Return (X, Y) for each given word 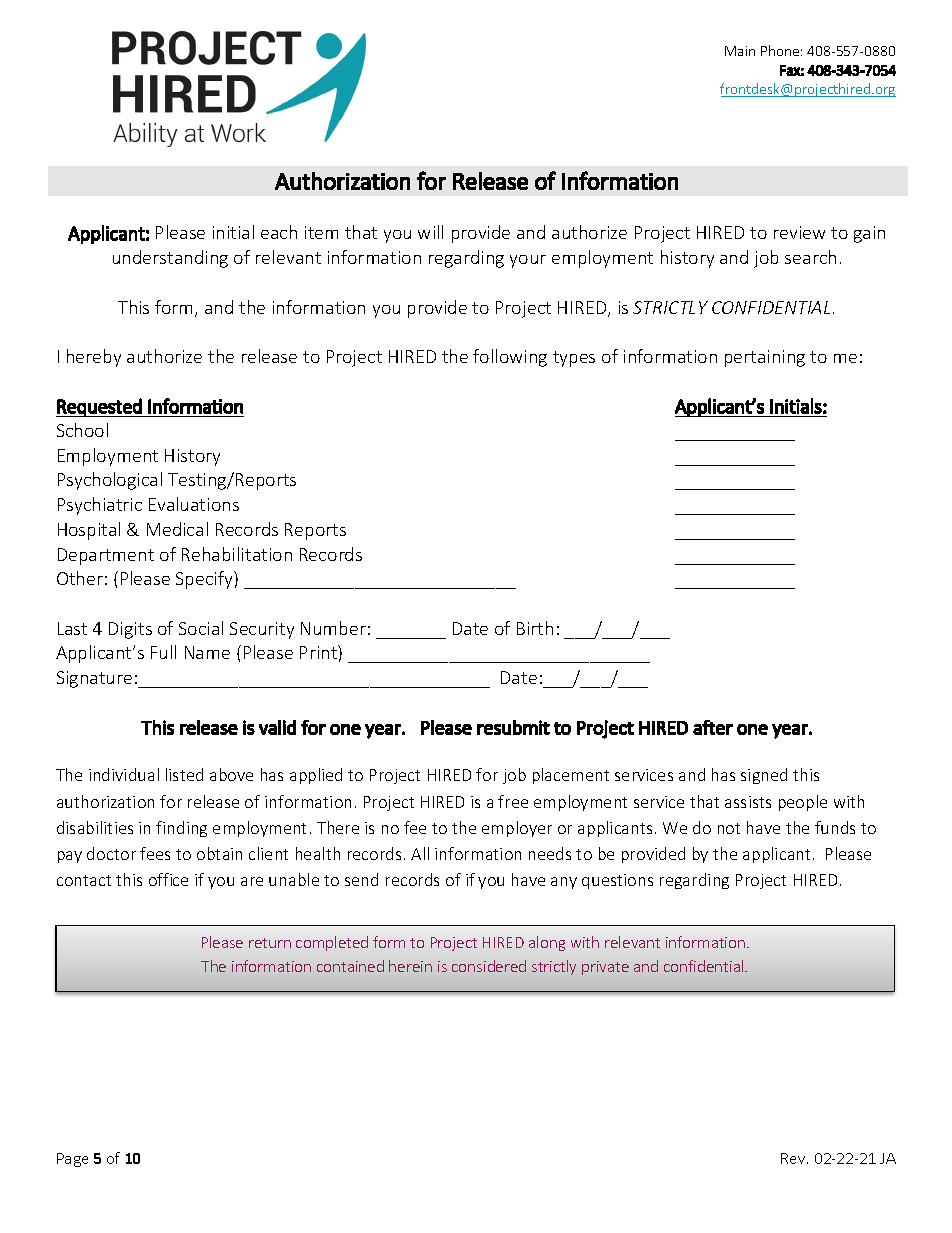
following (510, 358)
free (513, 801)
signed (764, 776)
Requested (100, 407)
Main (740, 51)
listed (184, 774)
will (430, 232)
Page (72, 1160)
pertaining (765, 358)
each (279, 232)
